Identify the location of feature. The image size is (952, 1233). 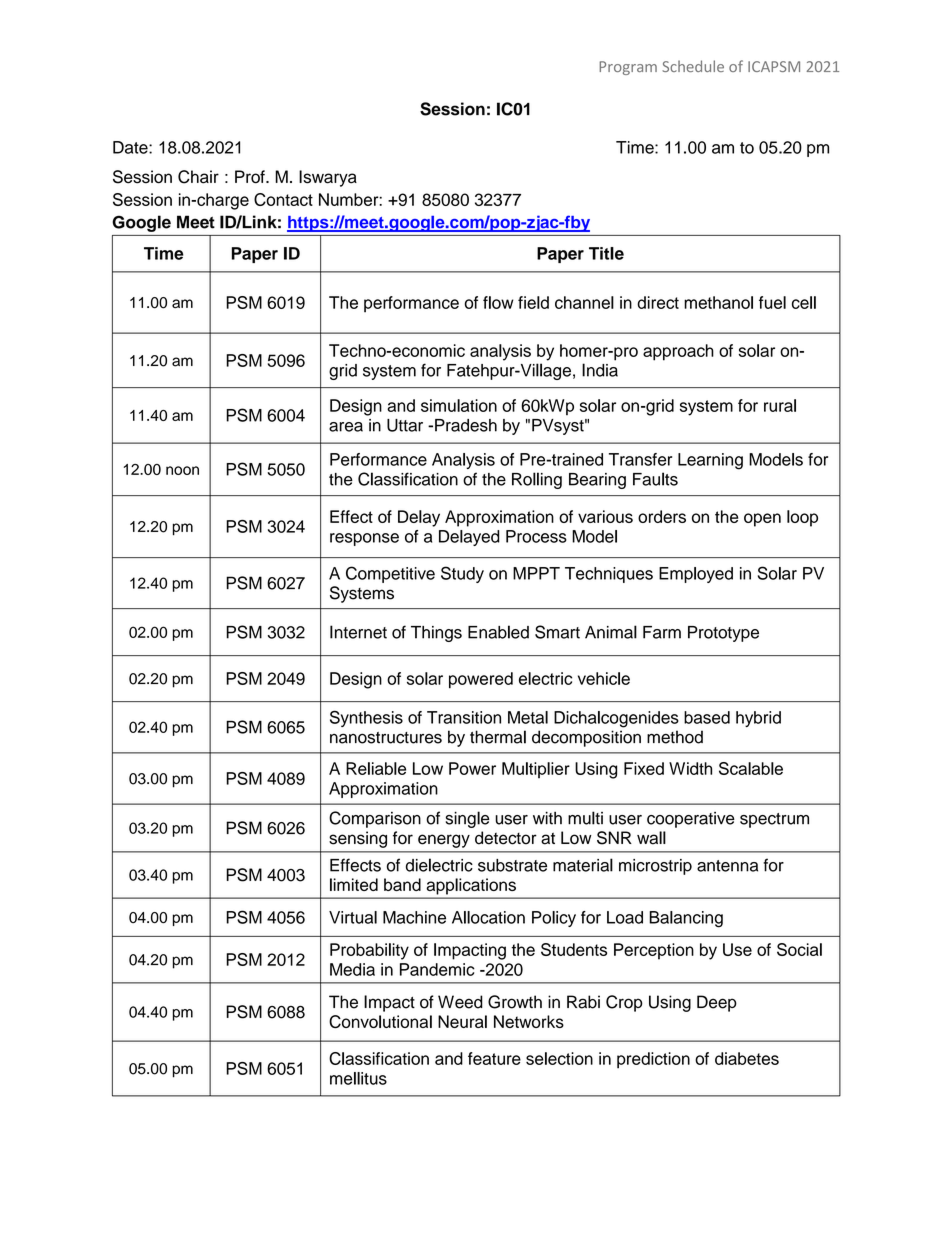
(494, 1058).
